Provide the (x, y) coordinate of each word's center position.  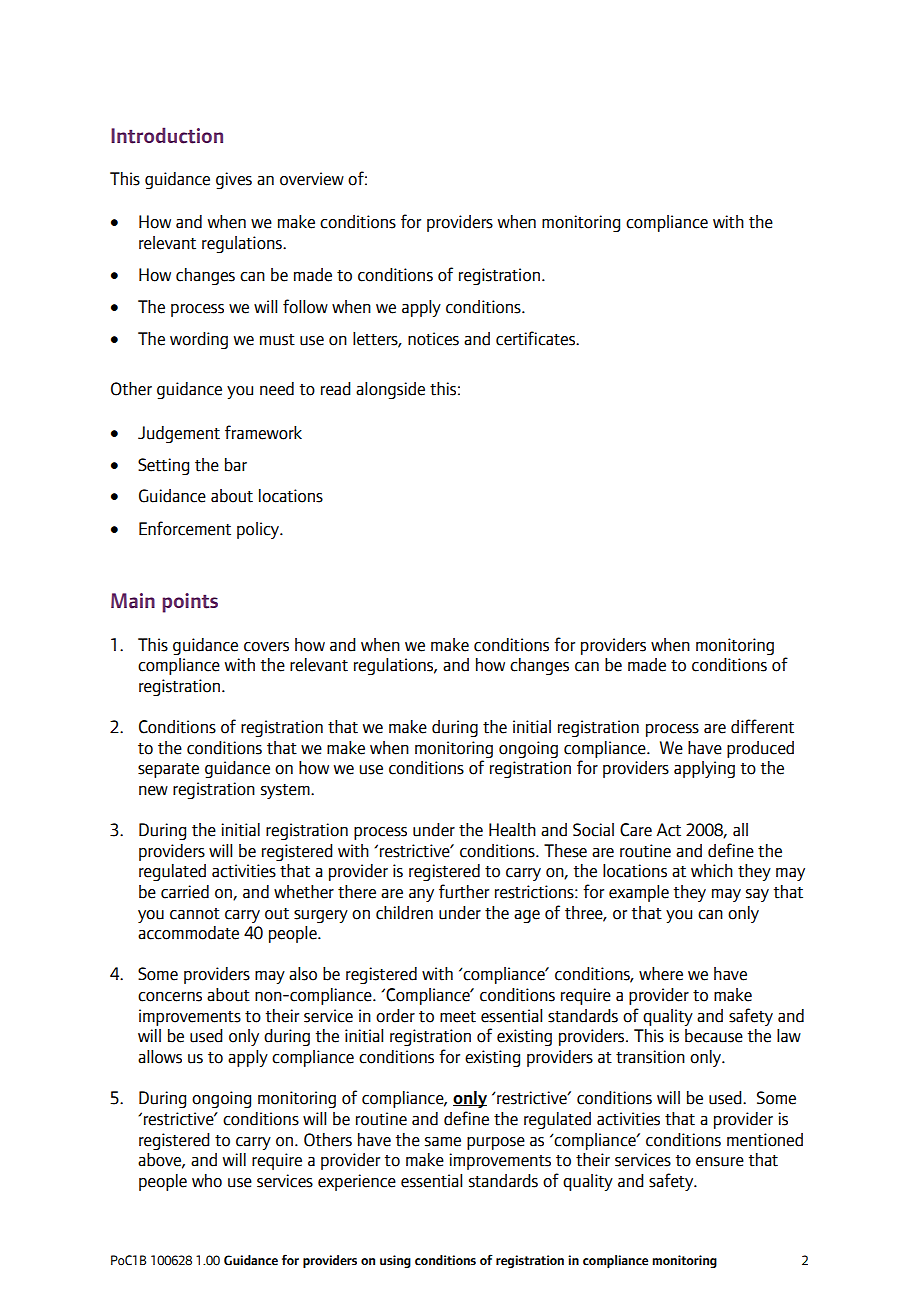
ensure (720, 1162)
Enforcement (185, 528)
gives (234, 180)
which (712, 871)
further (464, 891)
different (762, 726)
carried (185, 892)
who (207, 1181)
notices (433, 339)
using (395, 1261)
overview (312, 179)
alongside (390, 390)
